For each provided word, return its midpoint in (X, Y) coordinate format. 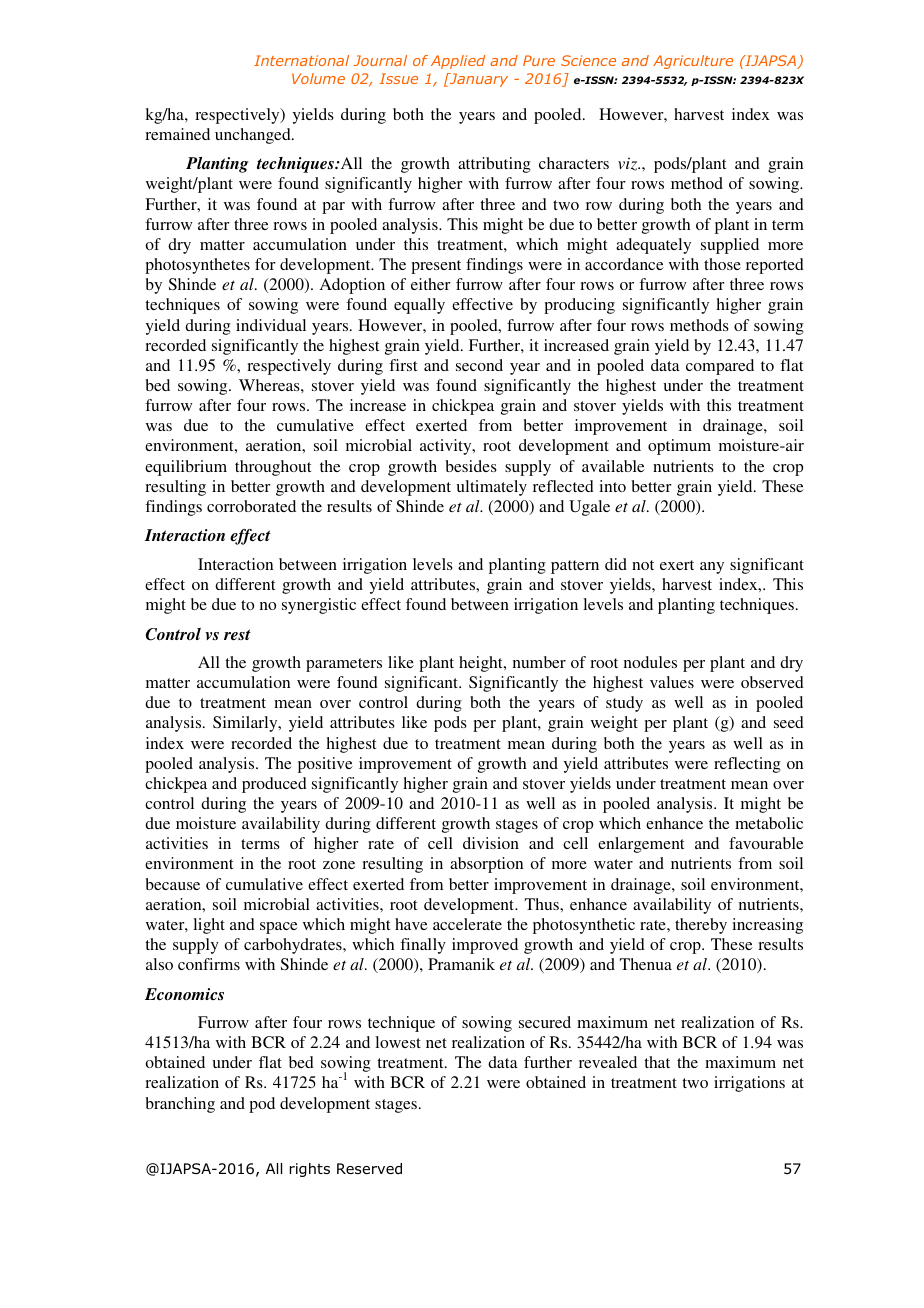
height (482, 664)
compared (720, 367)
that (657, 1062)
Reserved (369, 1168)
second (479, 365)
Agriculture (693, 62)
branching (180, 1105)
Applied (458, 62)
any (712, 568)
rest (237, 635)
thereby (701, 926)
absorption (486, 865)
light (209, 926)
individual (271, 325)
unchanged (254, 136)
